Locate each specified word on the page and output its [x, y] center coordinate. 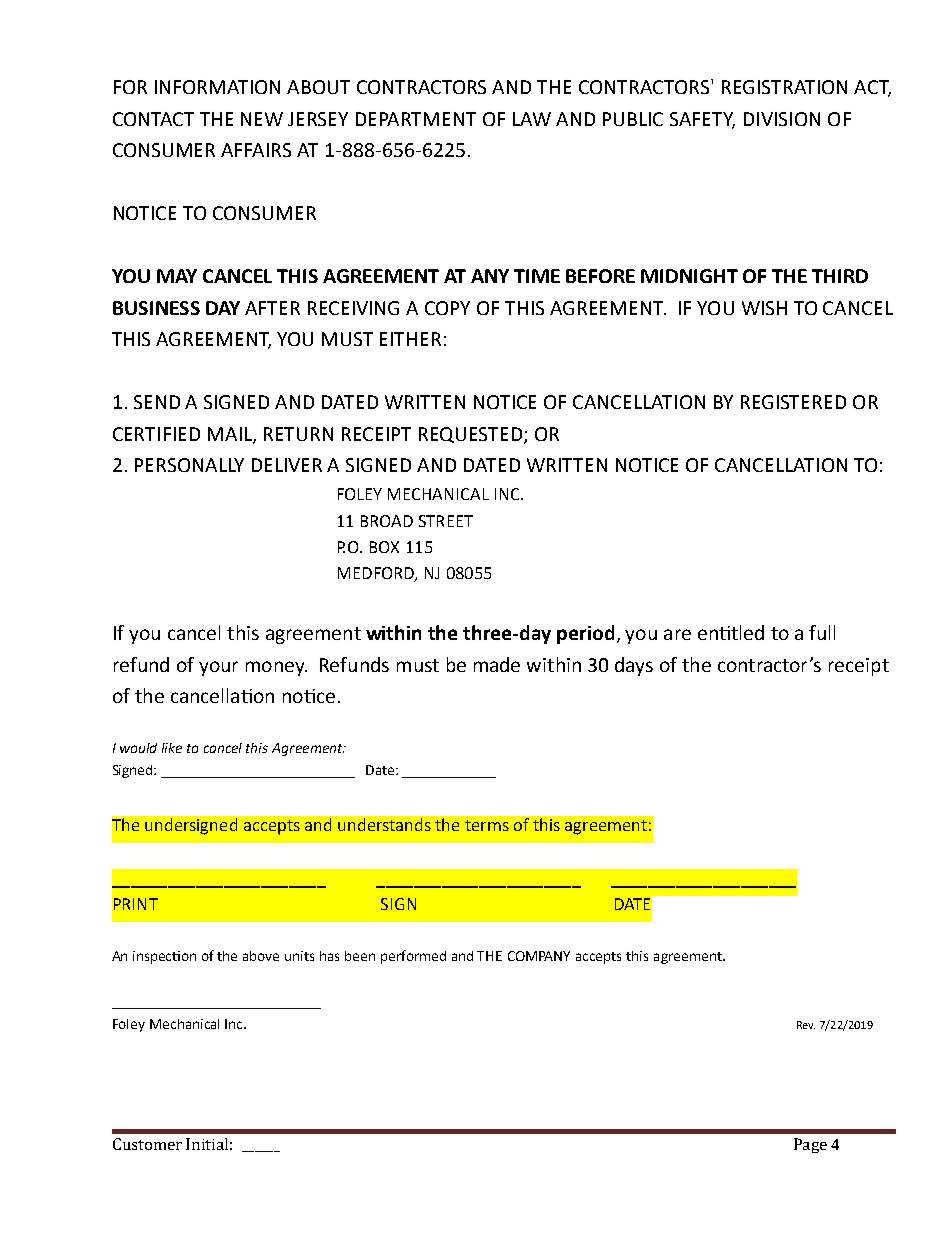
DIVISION [782, 119]
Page [810, 1145]
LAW [532, 119]
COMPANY [539, 956]
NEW [262, 119]
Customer [147, 1144]
